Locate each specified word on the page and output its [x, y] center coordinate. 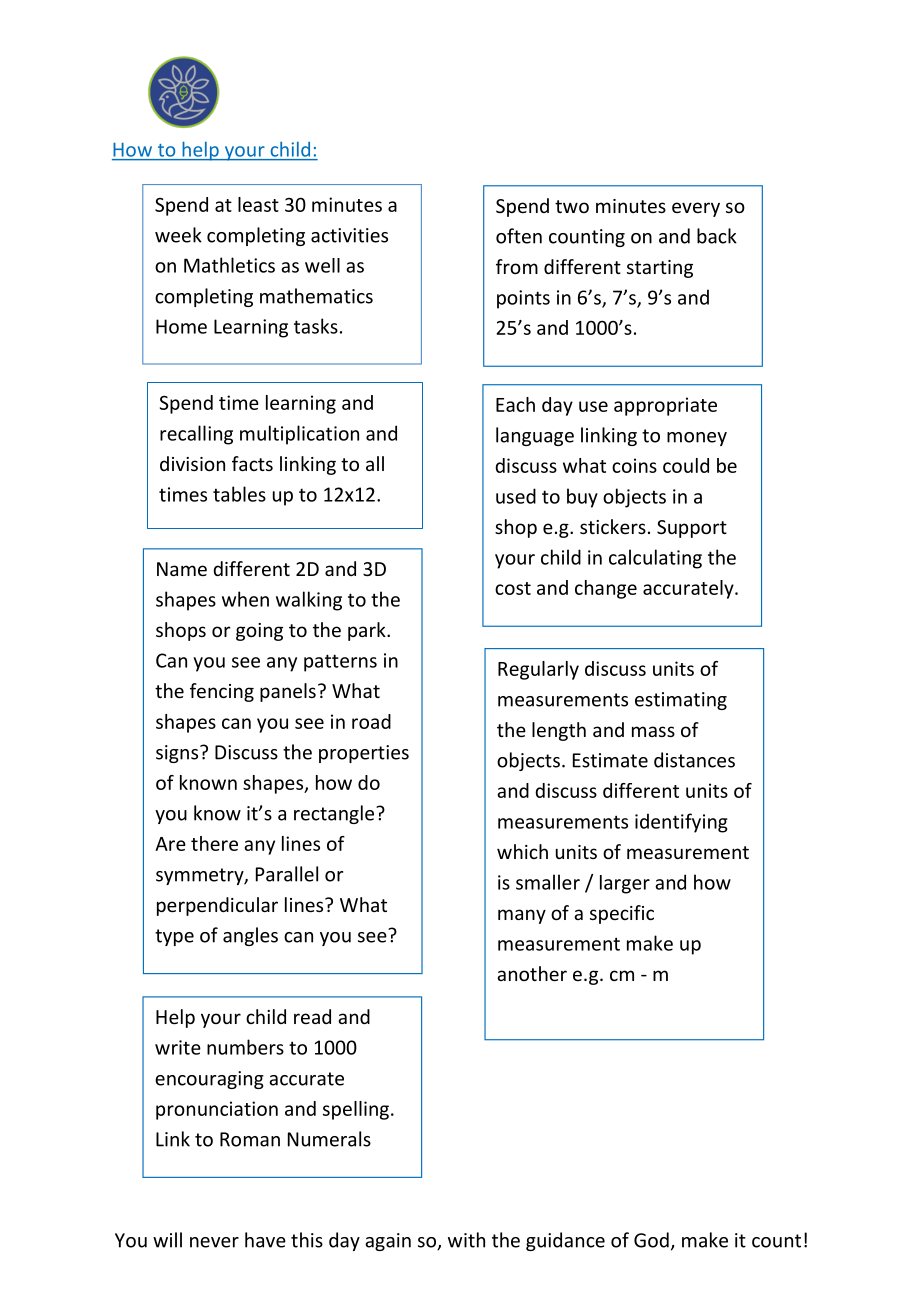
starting [660, 269]
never [214, 1242]
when [245, 599]
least [258, 204]
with [466, 1240]
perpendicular [217, 906]
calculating [655, 559]
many [522, 916]
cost [513, 588]
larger [625, 884]
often [519, 236]
